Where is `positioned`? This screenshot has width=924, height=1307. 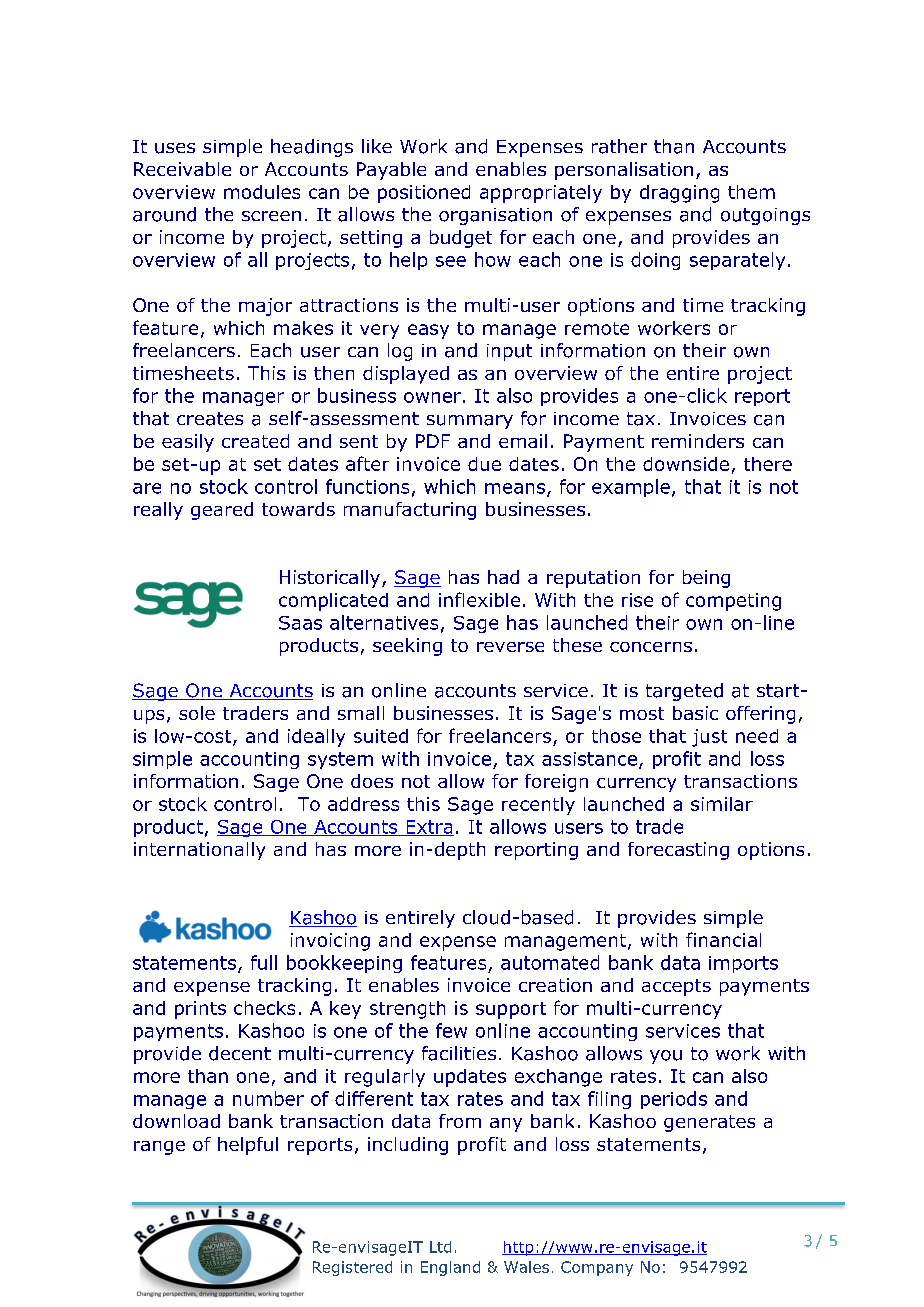
positioned is located at coordinates (424, 194).
